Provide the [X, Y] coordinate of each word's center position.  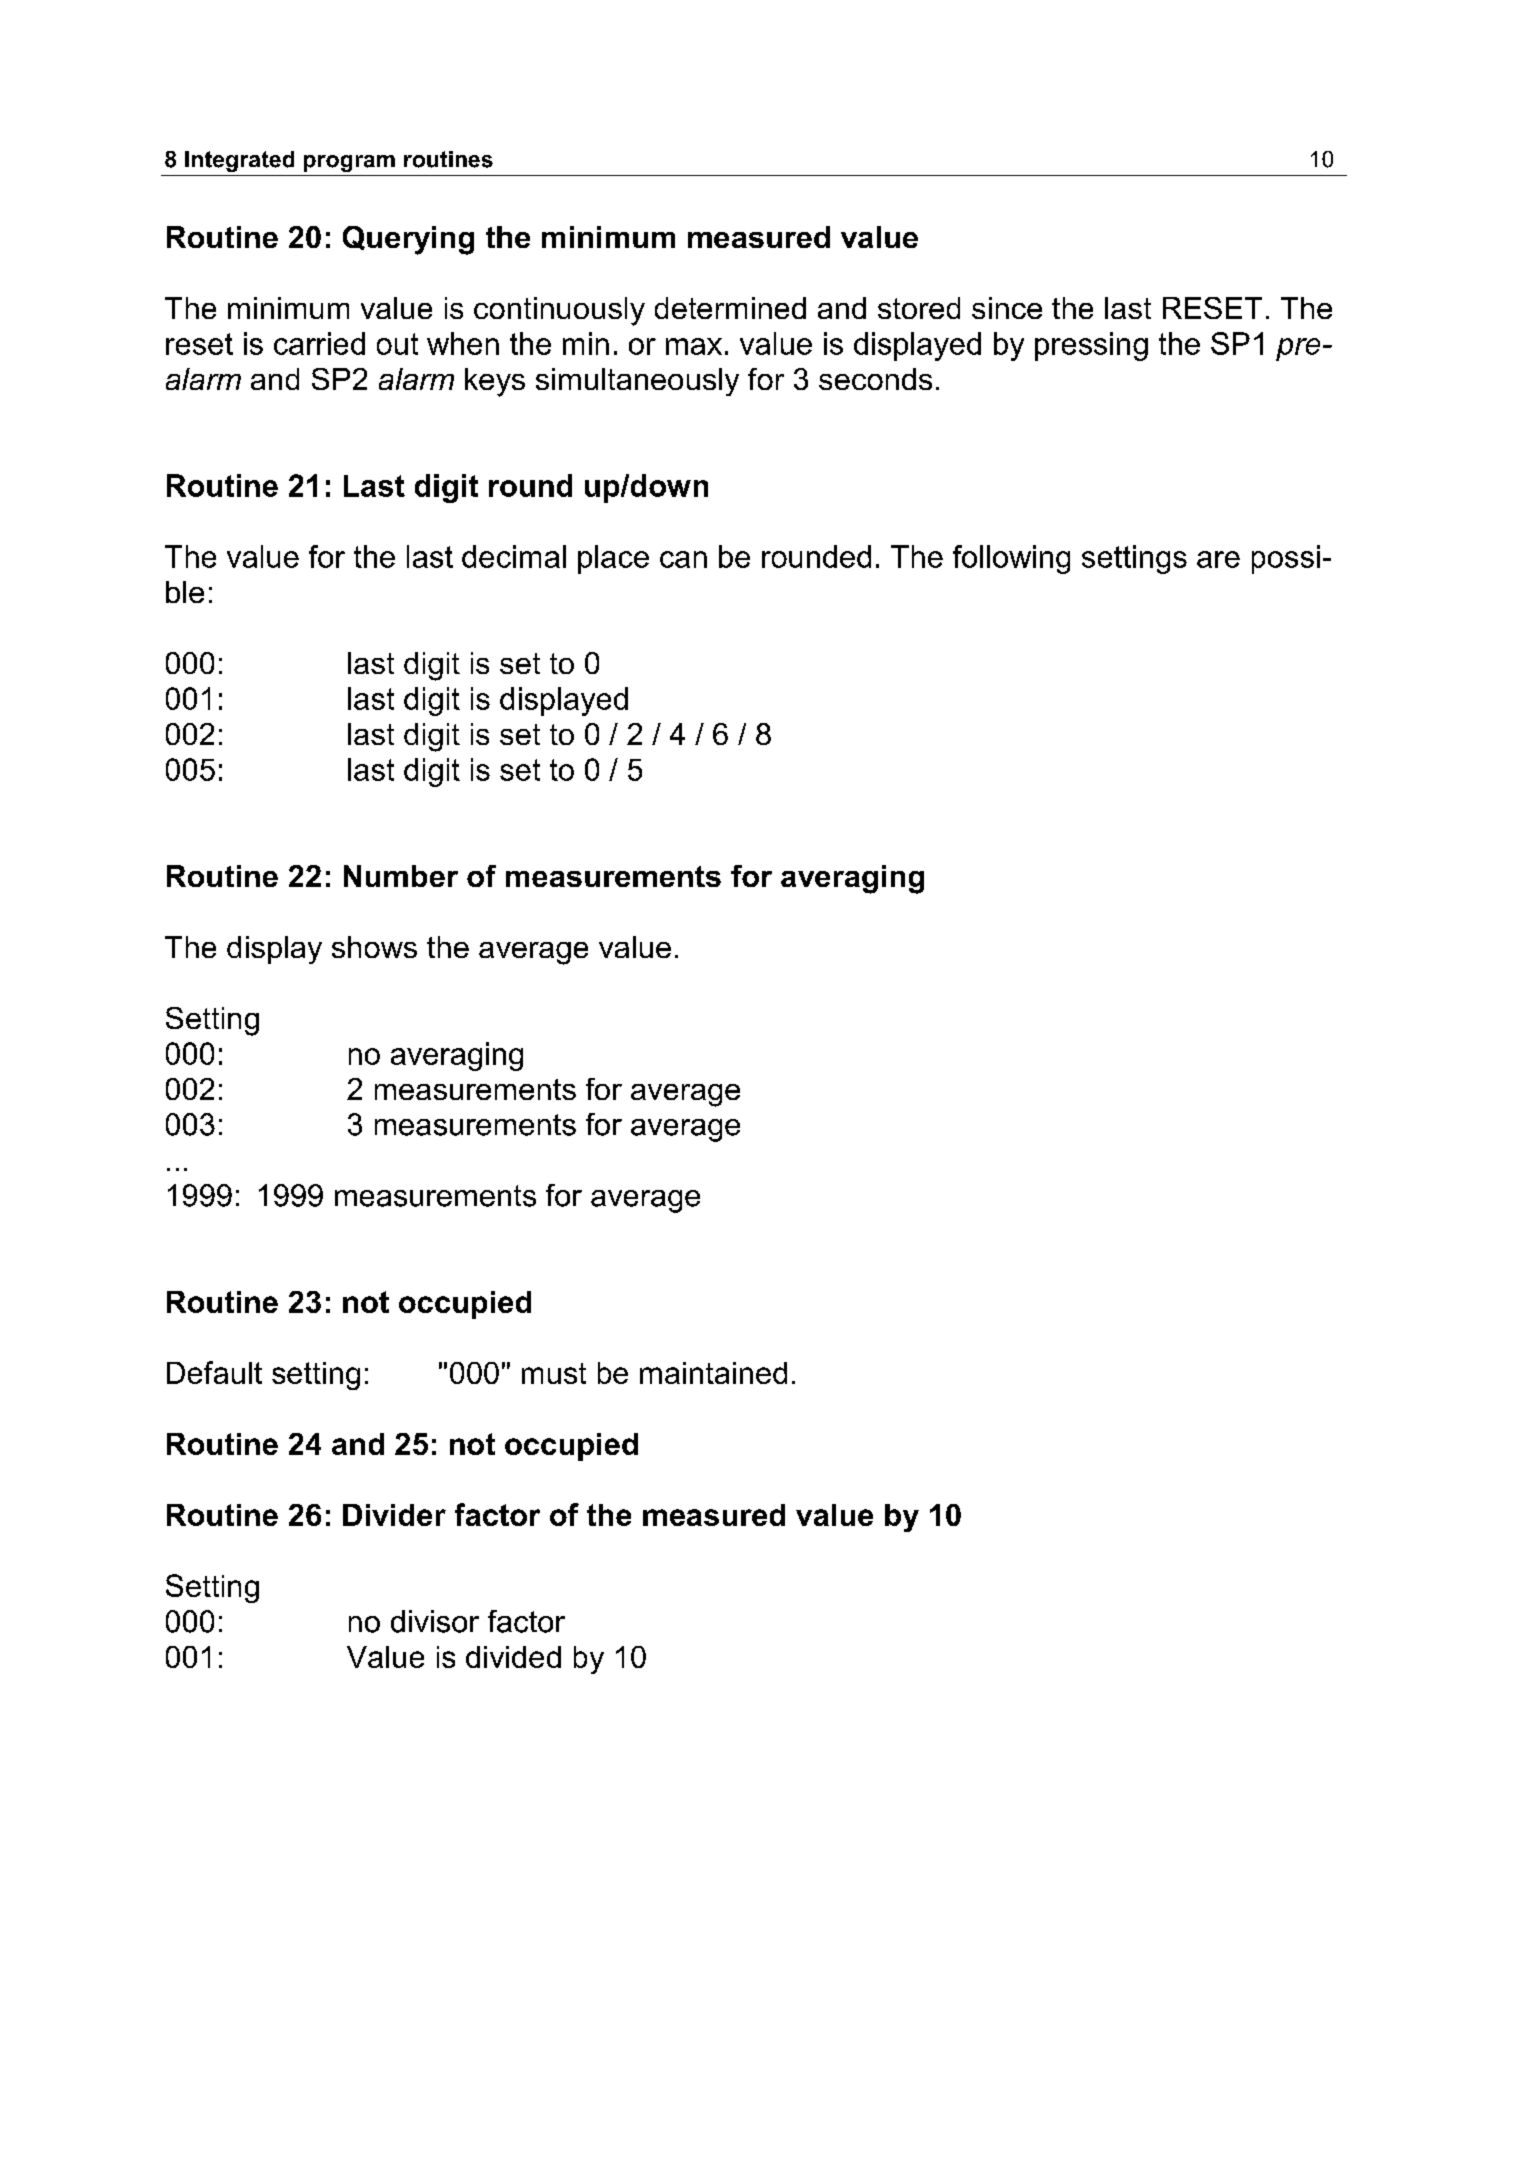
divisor [435, 1621]
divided [513, 1657]
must [554, 1373]
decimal [514, 556]
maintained [713, 1373]
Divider [394, 1515]
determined [730, 308]
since [1007, 308]
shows [374, 947]
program [349, 163]
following [1011, 559]
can [683, 559]
